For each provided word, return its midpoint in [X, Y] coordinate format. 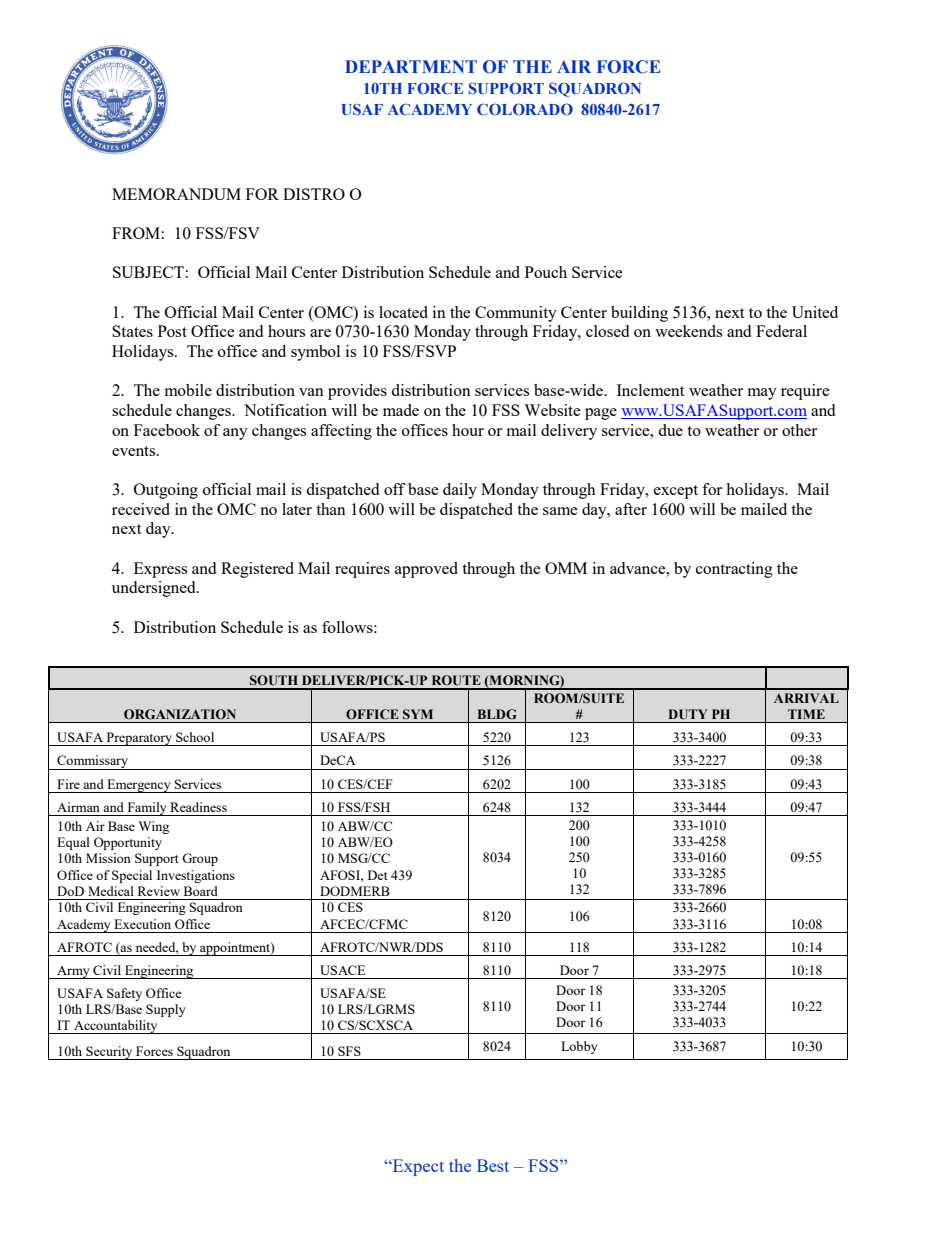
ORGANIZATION [180, 714]
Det [377, 875]
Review [159, 891]
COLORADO [525, 109]
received [141, 509]
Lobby [579, 1047]
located [403, 312]
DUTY [688, 714]
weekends [688, 331]
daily [460, 491]
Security [109, 1053]
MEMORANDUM [176, 194]
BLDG [497, 714]
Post [172, 331]
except [676, 492]
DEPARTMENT [411, 66]
